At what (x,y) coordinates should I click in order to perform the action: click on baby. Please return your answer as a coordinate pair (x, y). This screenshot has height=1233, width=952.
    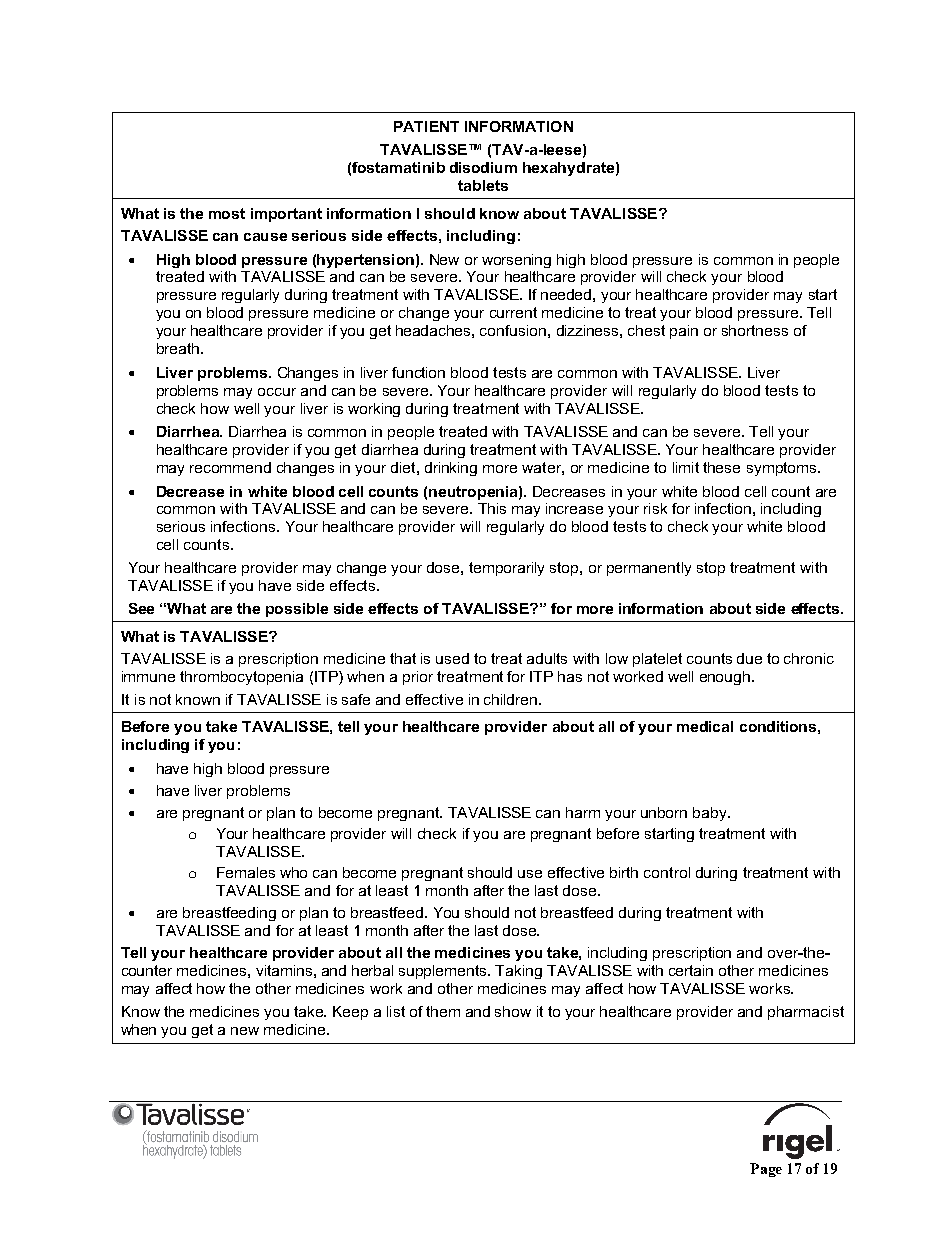
    Looking at the image, I should click on (711, 814).
